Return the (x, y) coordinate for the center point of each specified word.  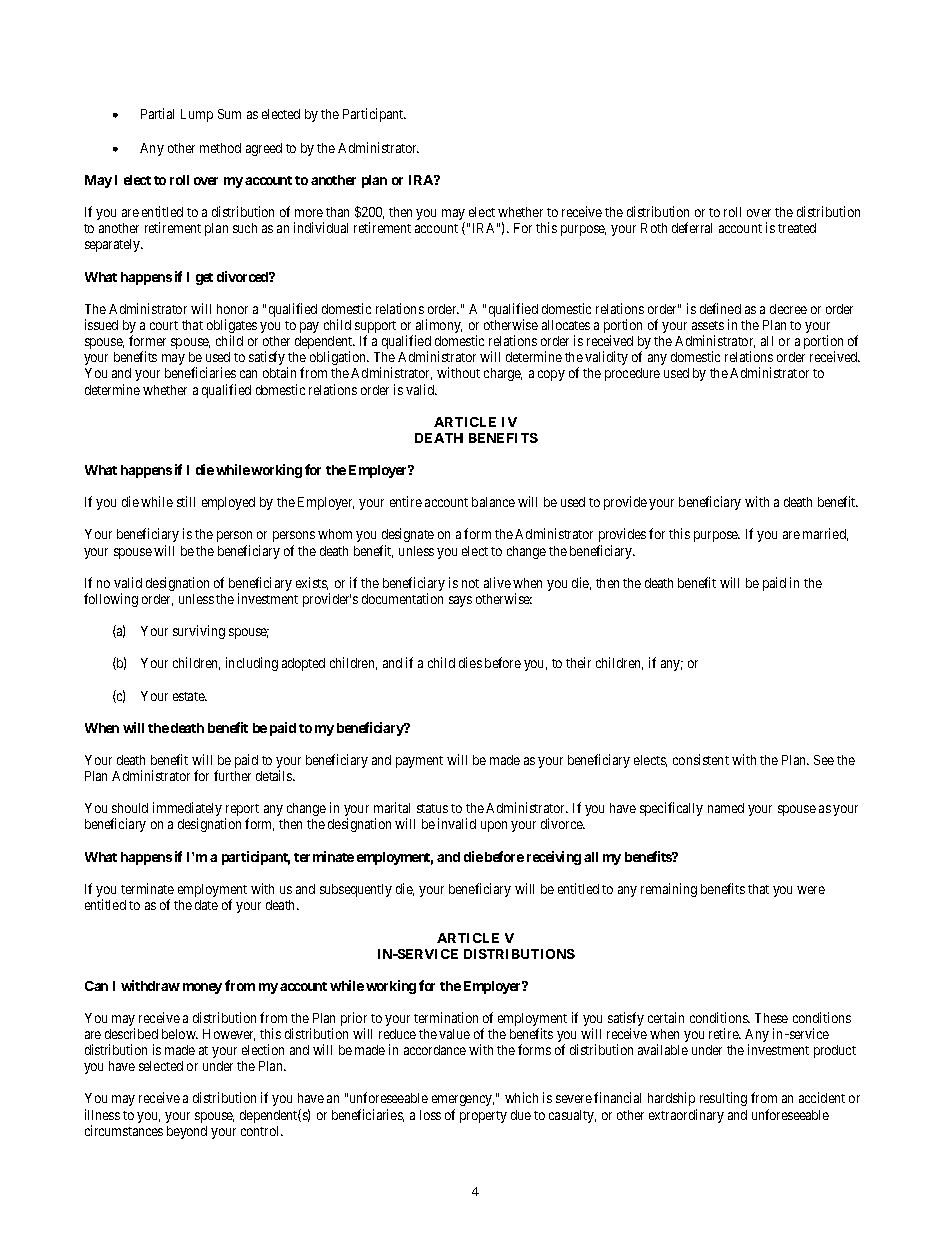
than (337, 212)
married (825, 534)
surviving (199, 632)
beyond (187, 1132)
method (220, 148)
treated (797, 228)
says (460, 601)
